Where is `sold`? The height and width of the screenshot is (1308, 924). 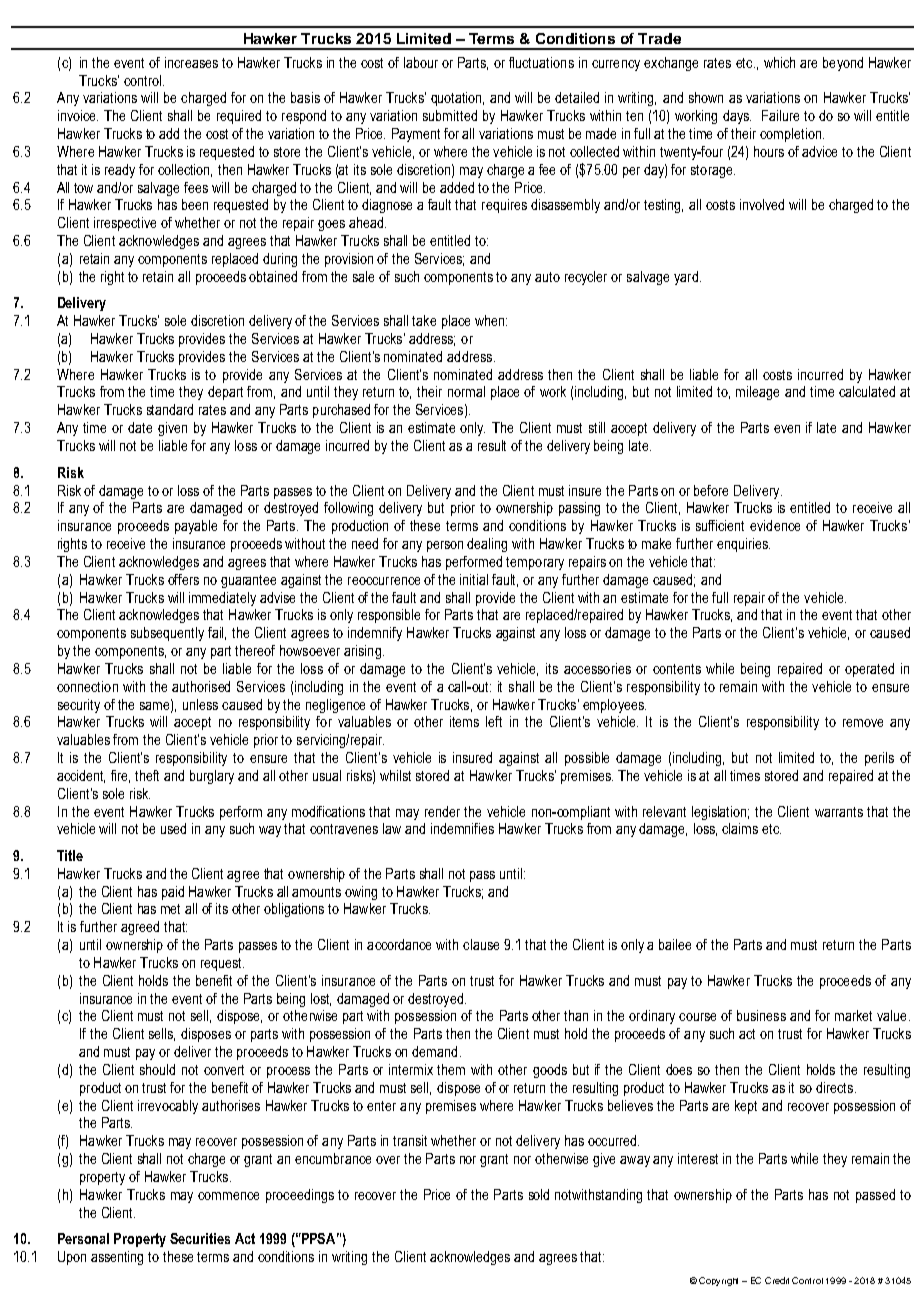 sold is located at coordinates (539, 1194).
